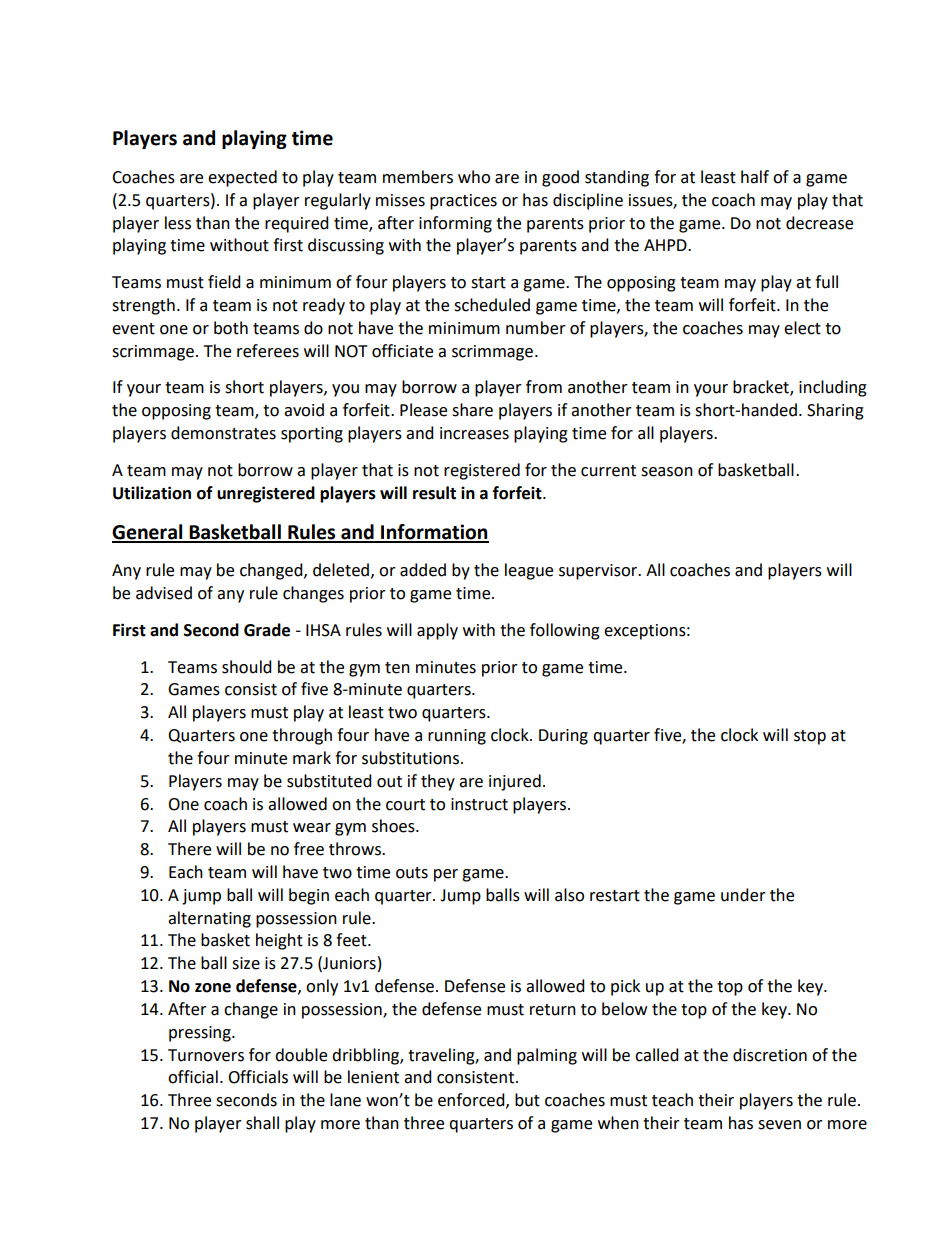  What do you see at coordinates (437, 631) in the page?
I see `apply` at bounding box center [437, 631].
